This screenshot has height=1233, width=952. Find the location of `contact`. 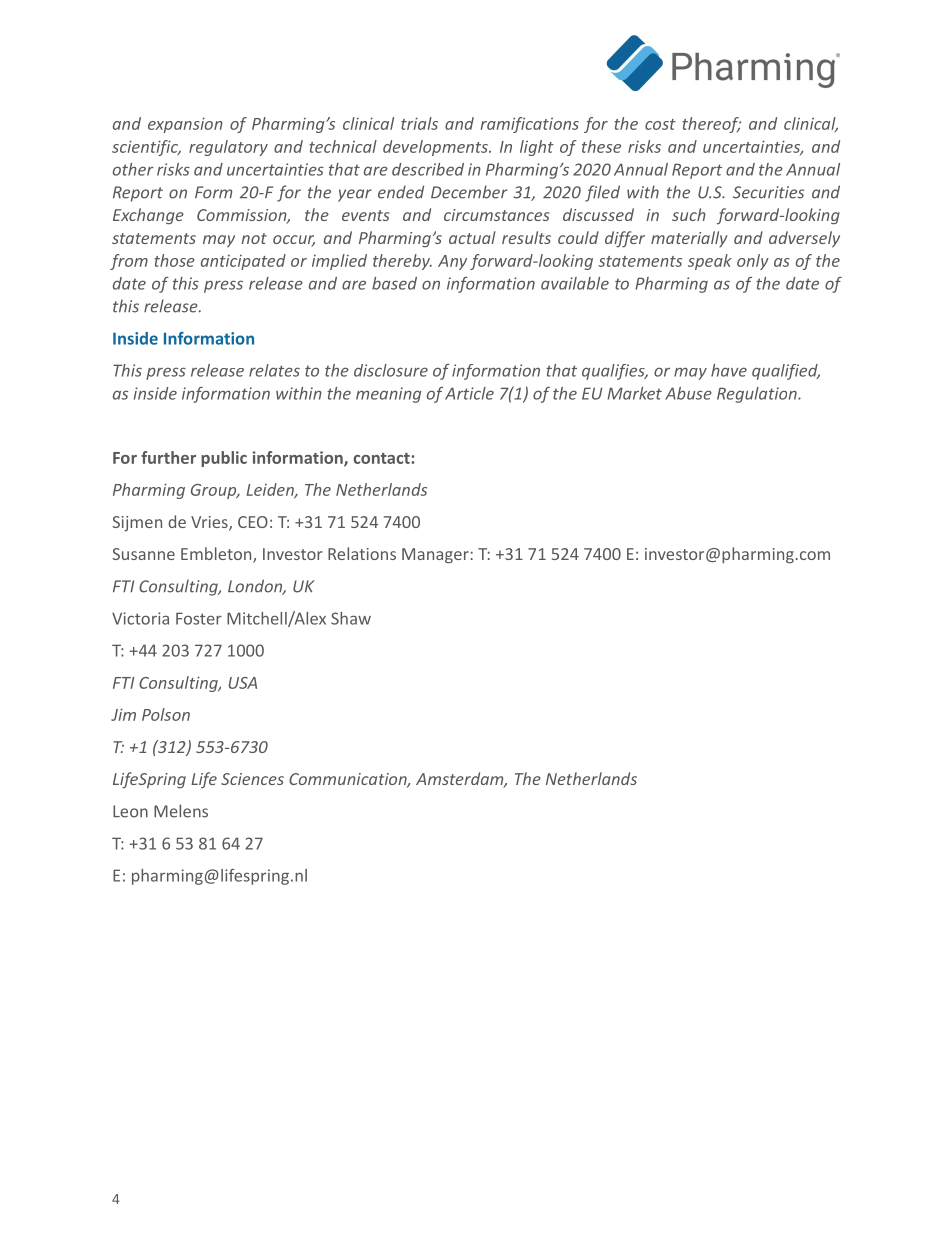

contact is located at coordinates (381, 458).
